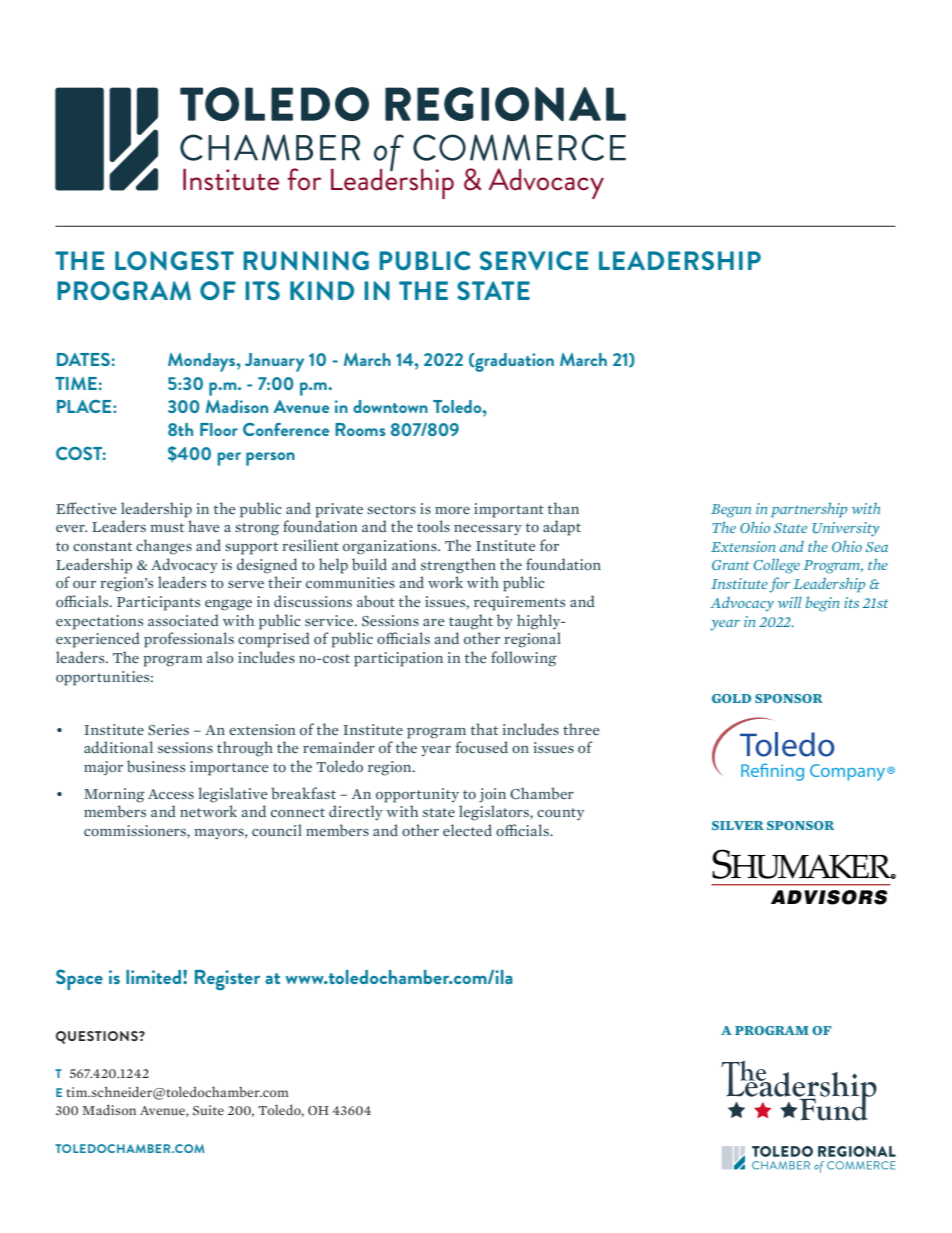  I want to click on must, so click(167, 527).
